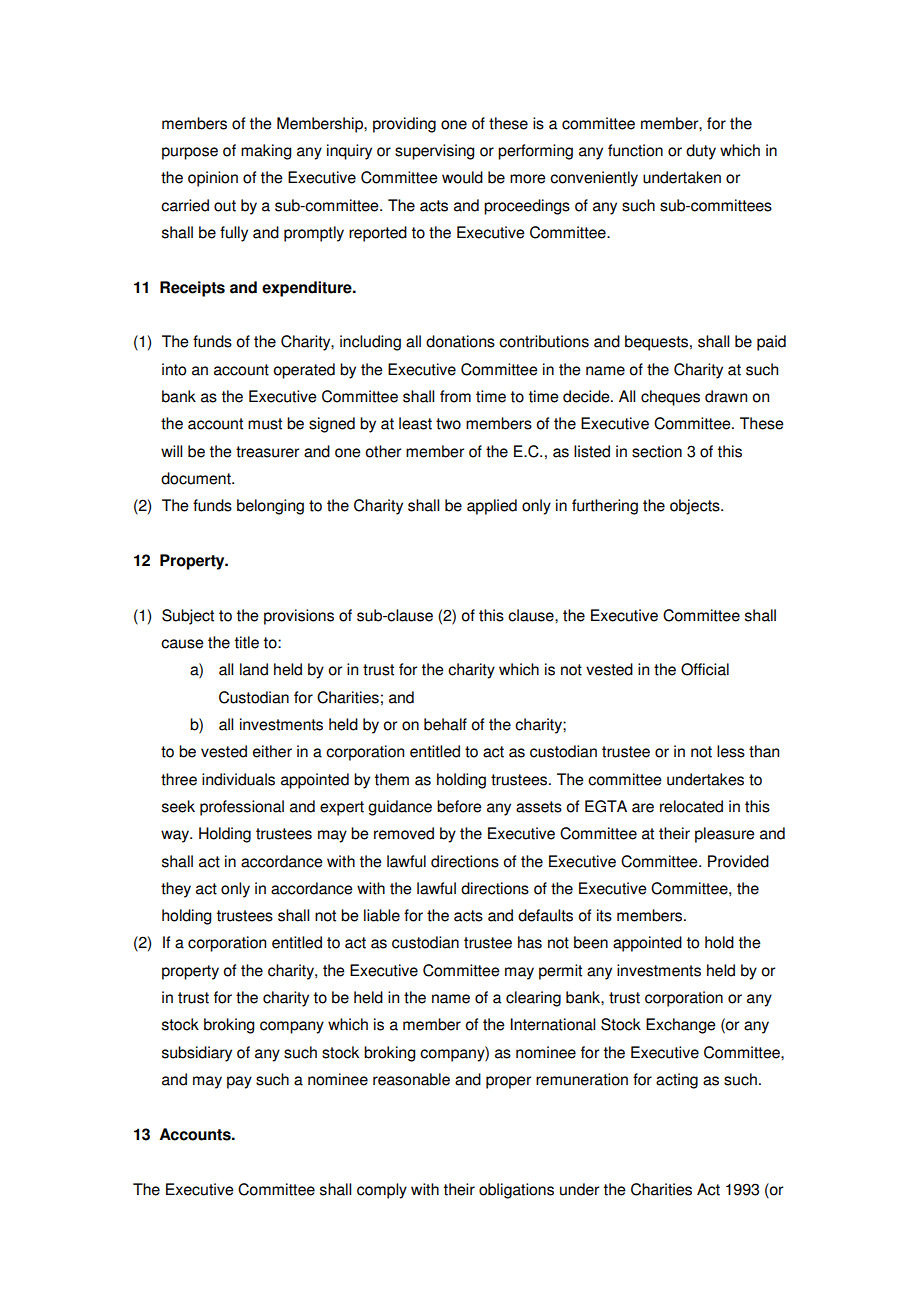 The width and height of the document is (924, 1308). What do you see at coordinates (681, 1026) in the document?
I see `Exchange` at bounding box center [681, 1026].
